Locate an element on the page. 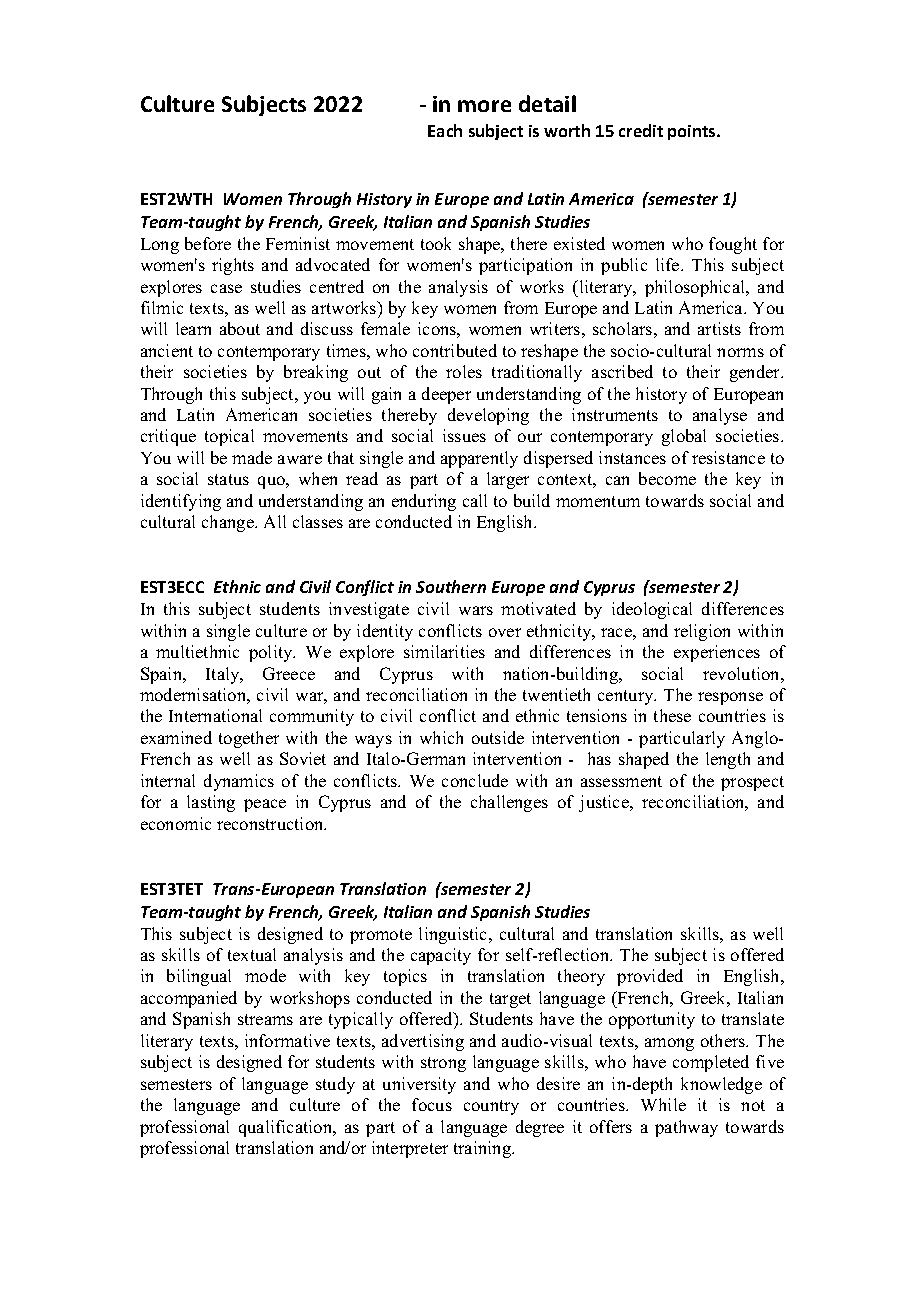 Image resolution: width=924 pixels, height=1308 pixels. country is located at coordinates (491, 1107).
